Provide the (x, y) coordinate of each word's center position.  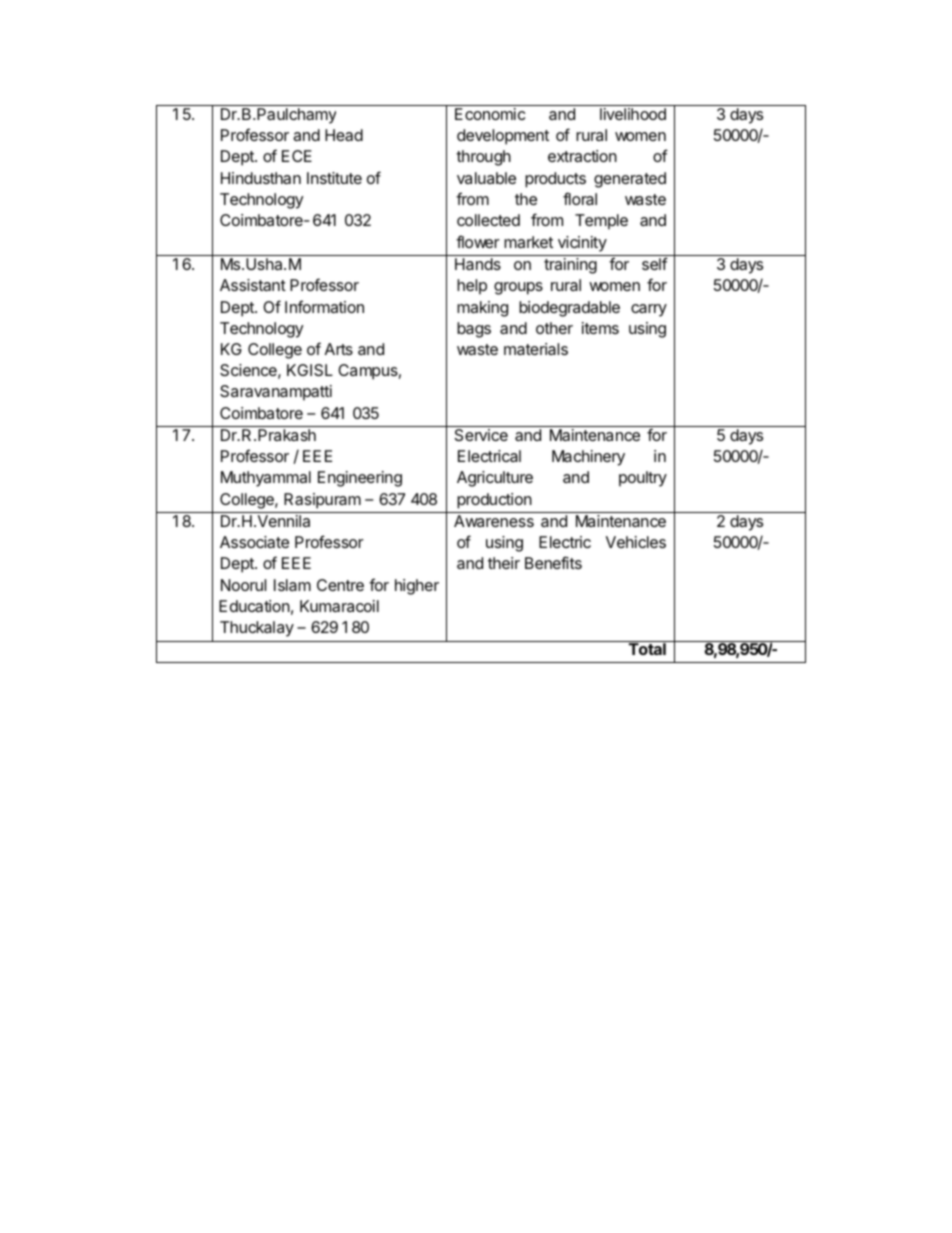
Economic (490, 114)
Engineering (360, 479)
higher (417, 587)
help (472, 287)
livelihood (633, 114)
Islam (292, 585)
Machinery (588, 458)
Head (344, 135)
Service (481, 435)
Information (324, 306)
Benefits (553, 562)
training (570, 266)
